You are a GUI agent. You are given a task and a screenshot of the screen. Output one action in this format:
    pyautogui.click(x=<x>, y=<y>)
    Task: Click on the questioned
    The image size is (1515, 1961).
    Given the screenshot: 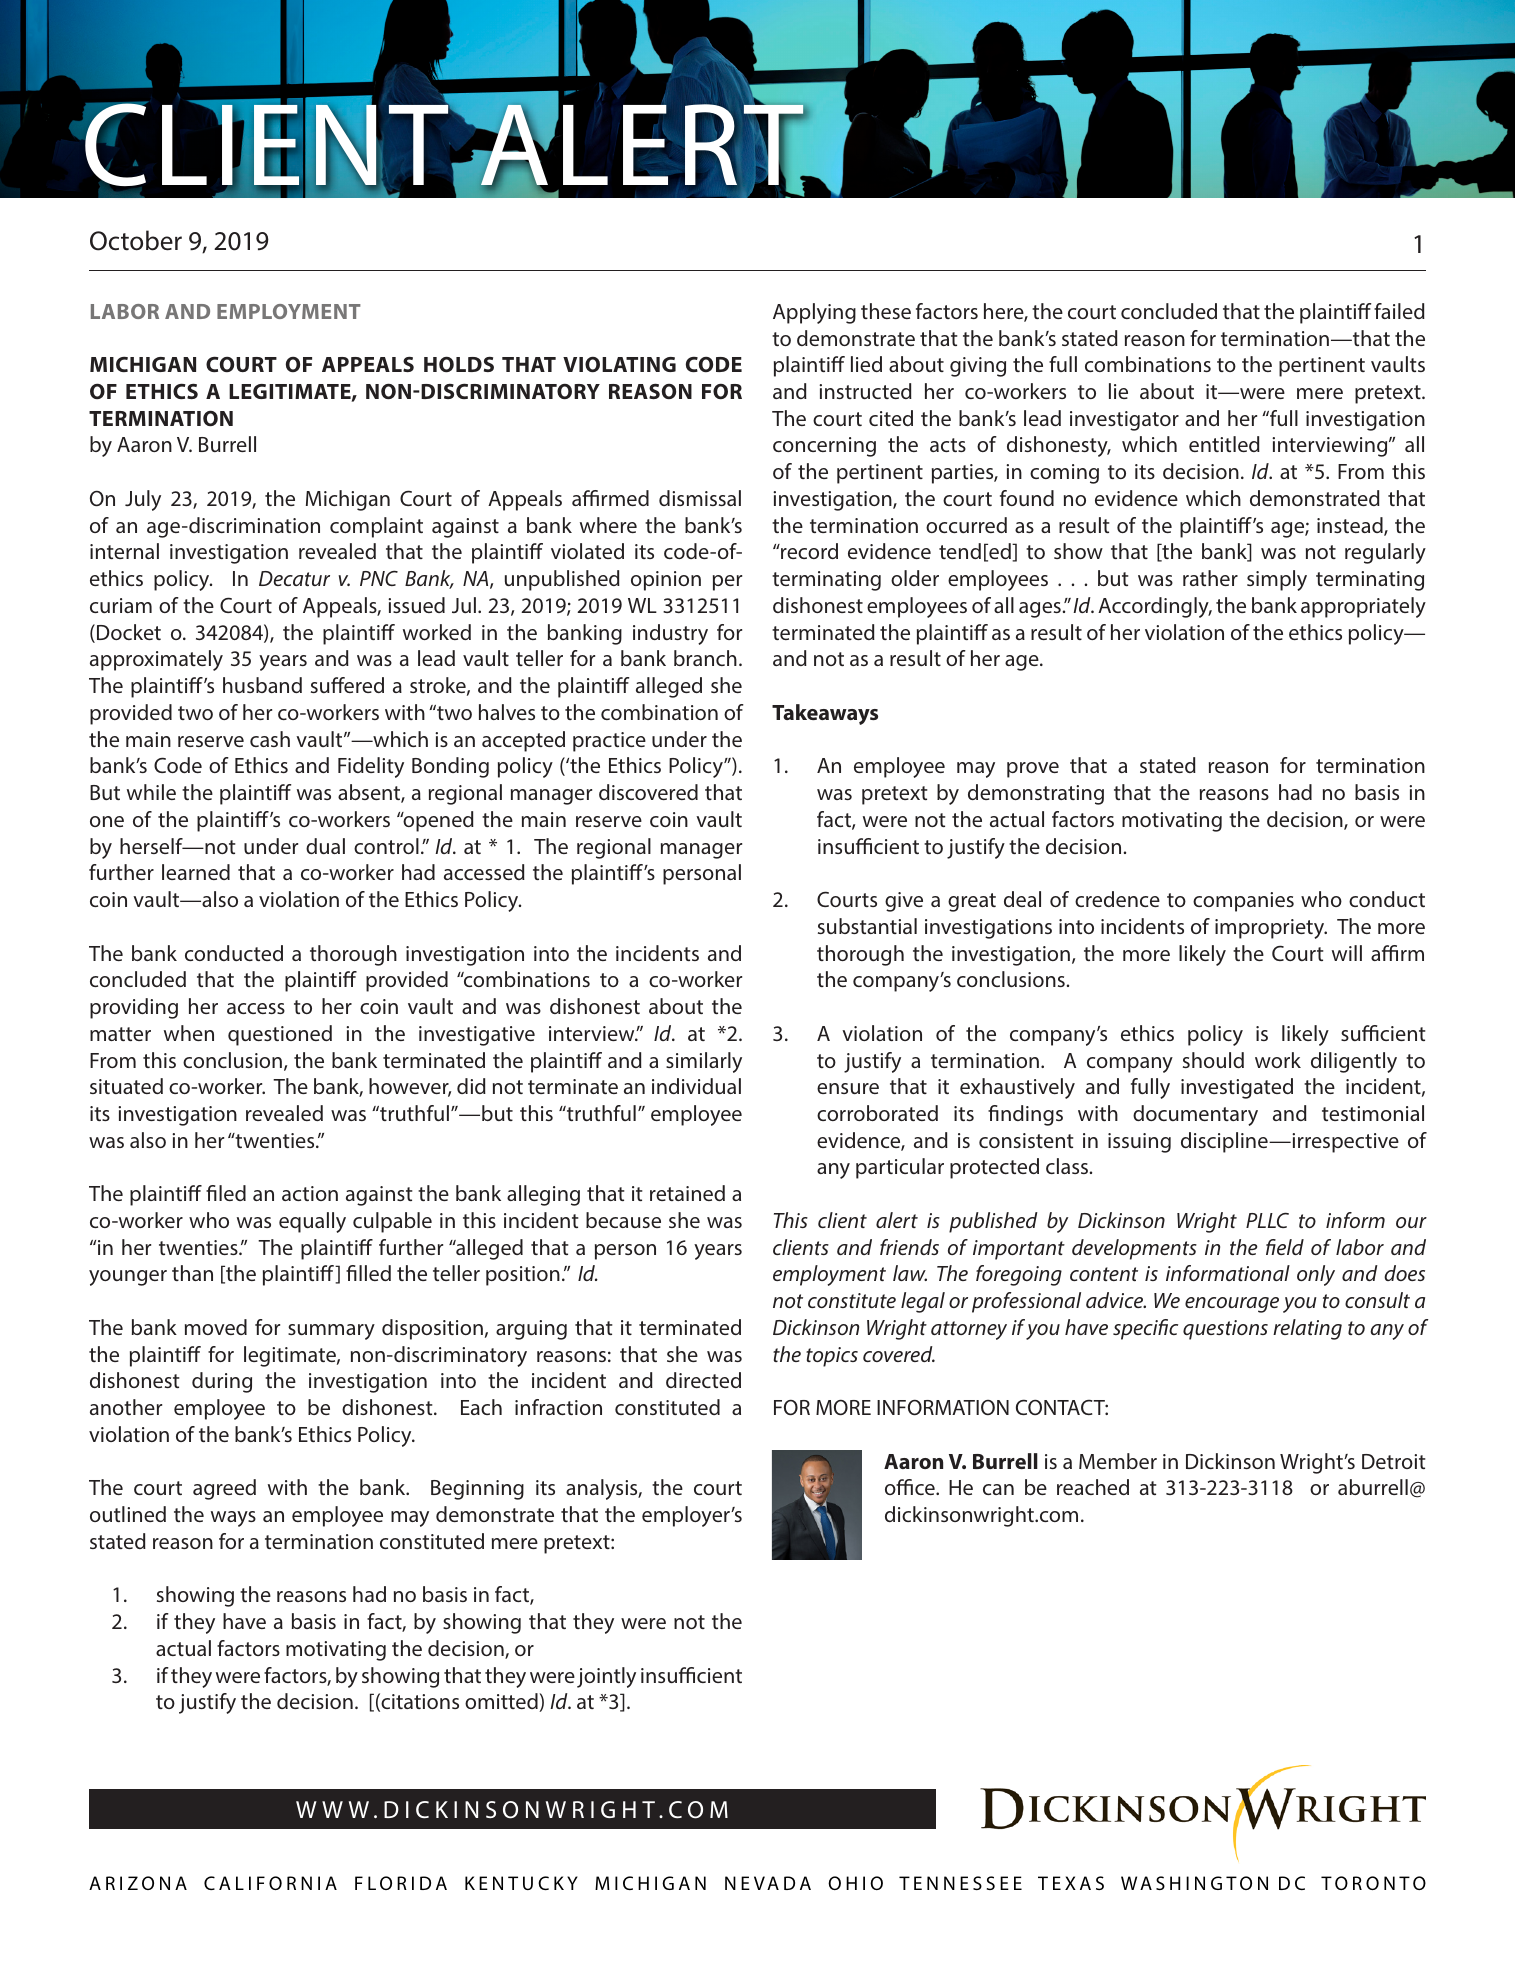 What is the action you would take?
    pyautogui.click(x=280, y=1035)
